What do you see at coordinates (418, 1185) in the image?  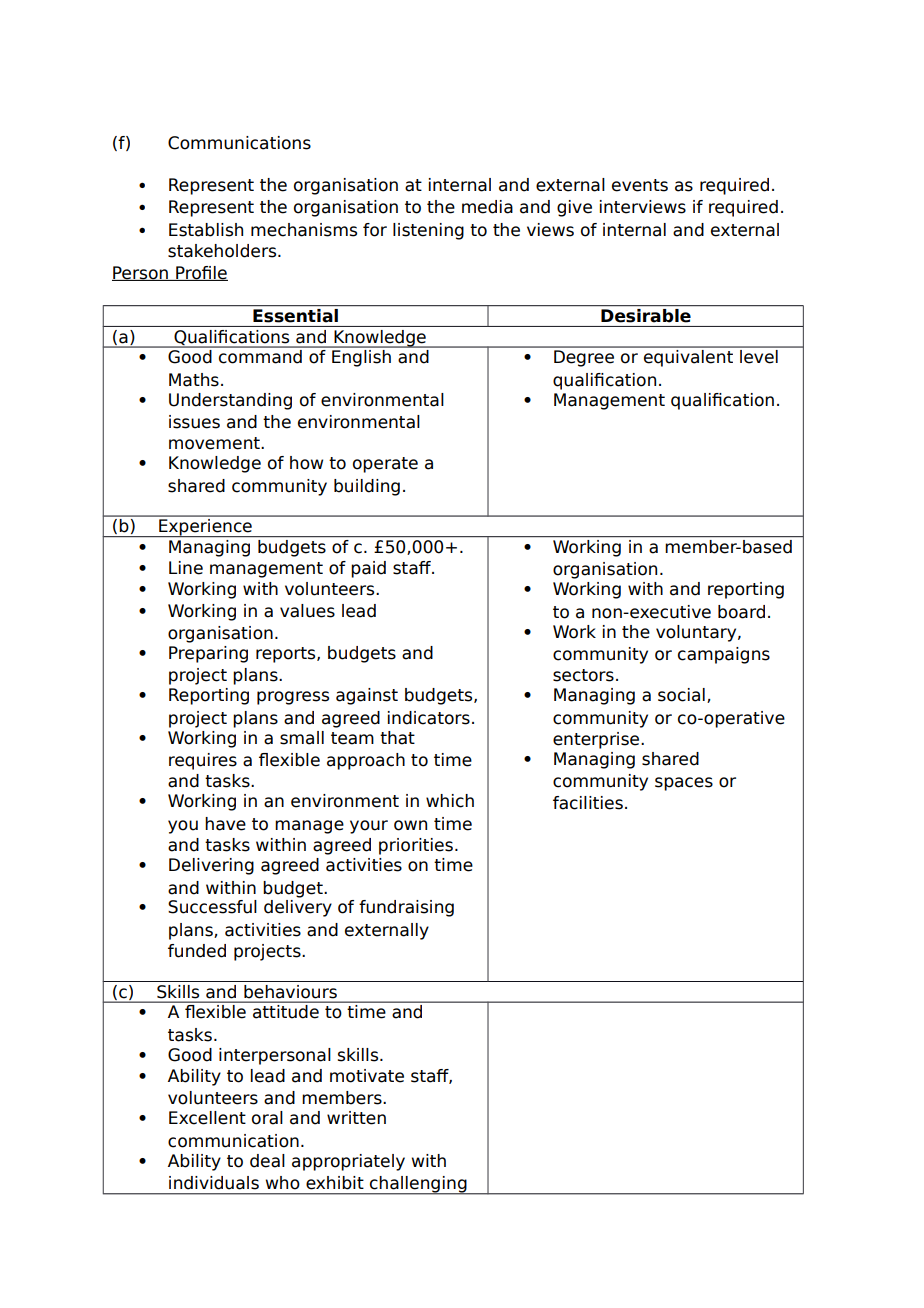 I see `challenging` at bounding box center [418, 1185].
